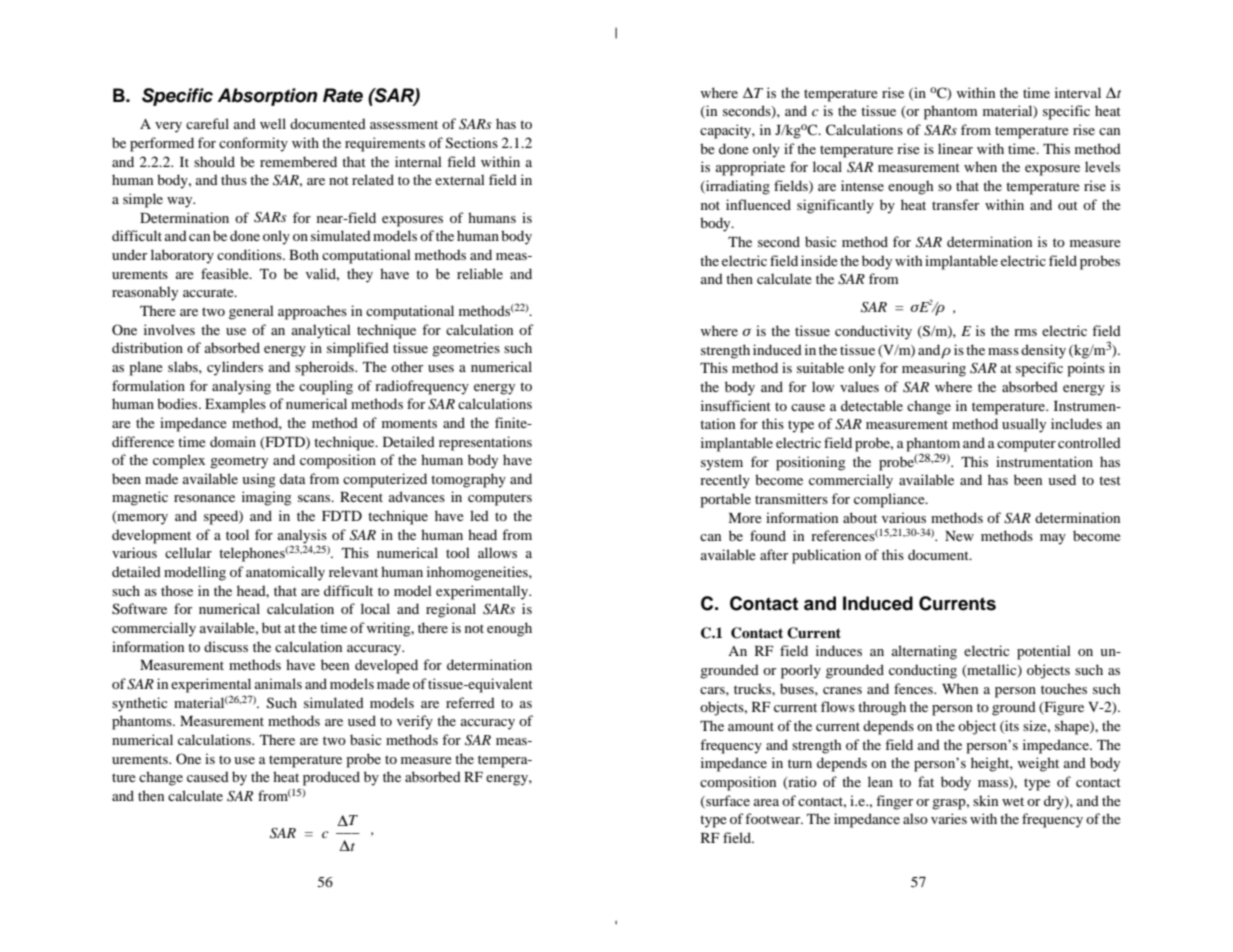 The width and height of the screenshot is (1233, 952). I want to click on cylinders, so click(235, 368).
